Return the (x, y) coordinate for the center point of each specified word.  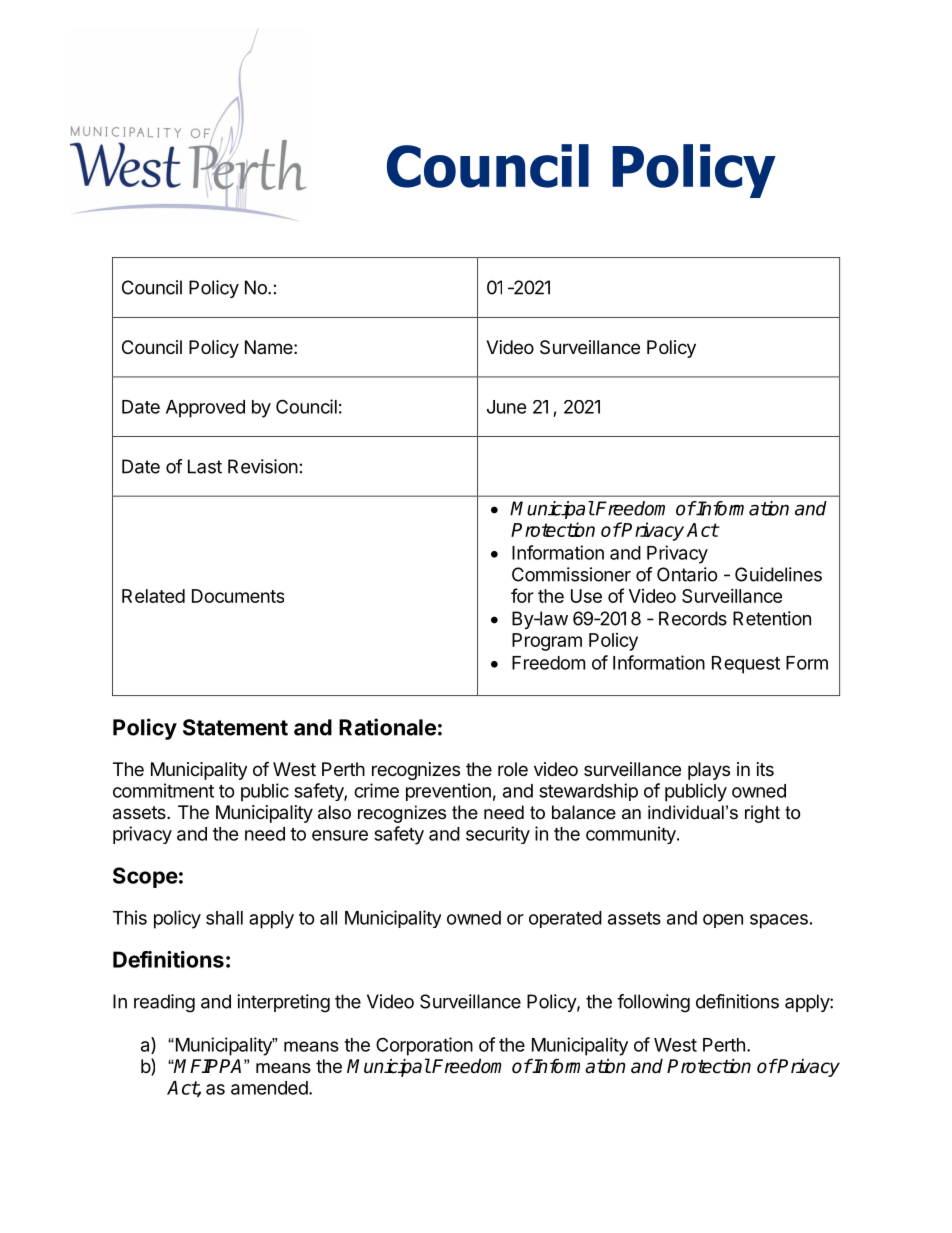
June (507, 407)
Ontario (687, 574)
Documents (238, 596)
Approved (205, 409)
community (632, 835)
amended (269, 1088)
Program (547, 642)
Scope (145, 877)
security (498, 835)
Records (693, 618)
